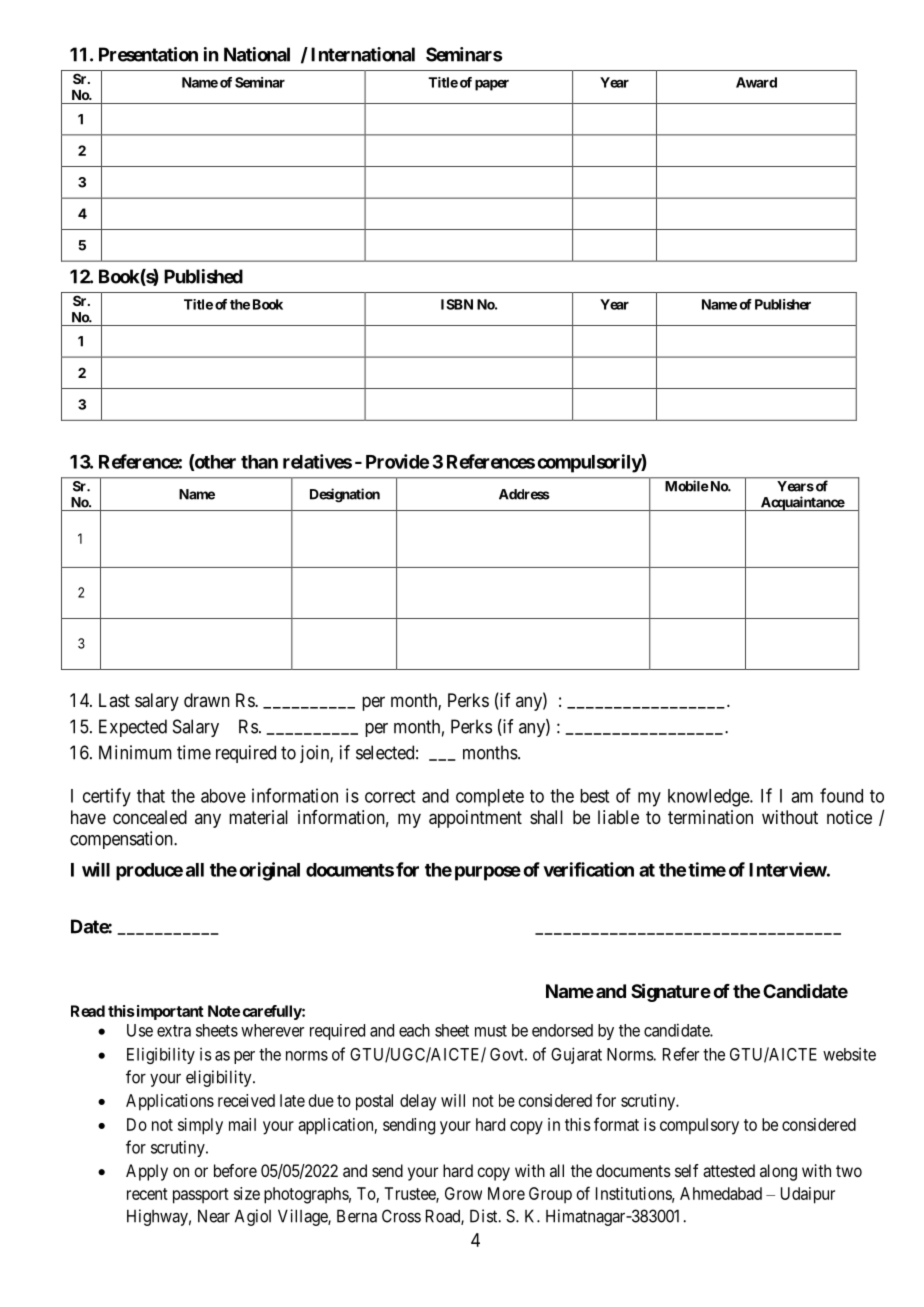  I want to click on passport, so click(201, 1196).
